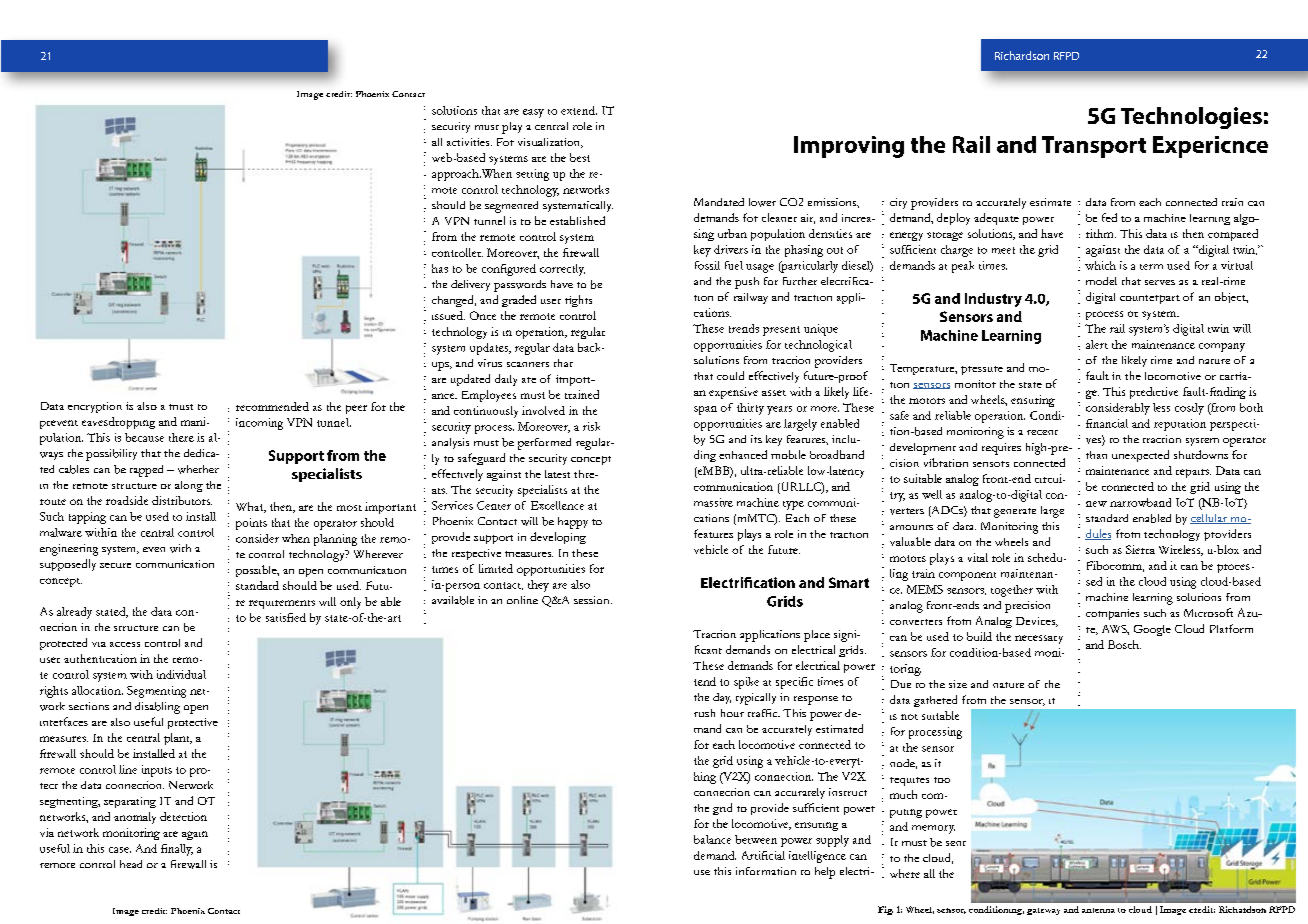  I want to click on size, so click(958, 684).
